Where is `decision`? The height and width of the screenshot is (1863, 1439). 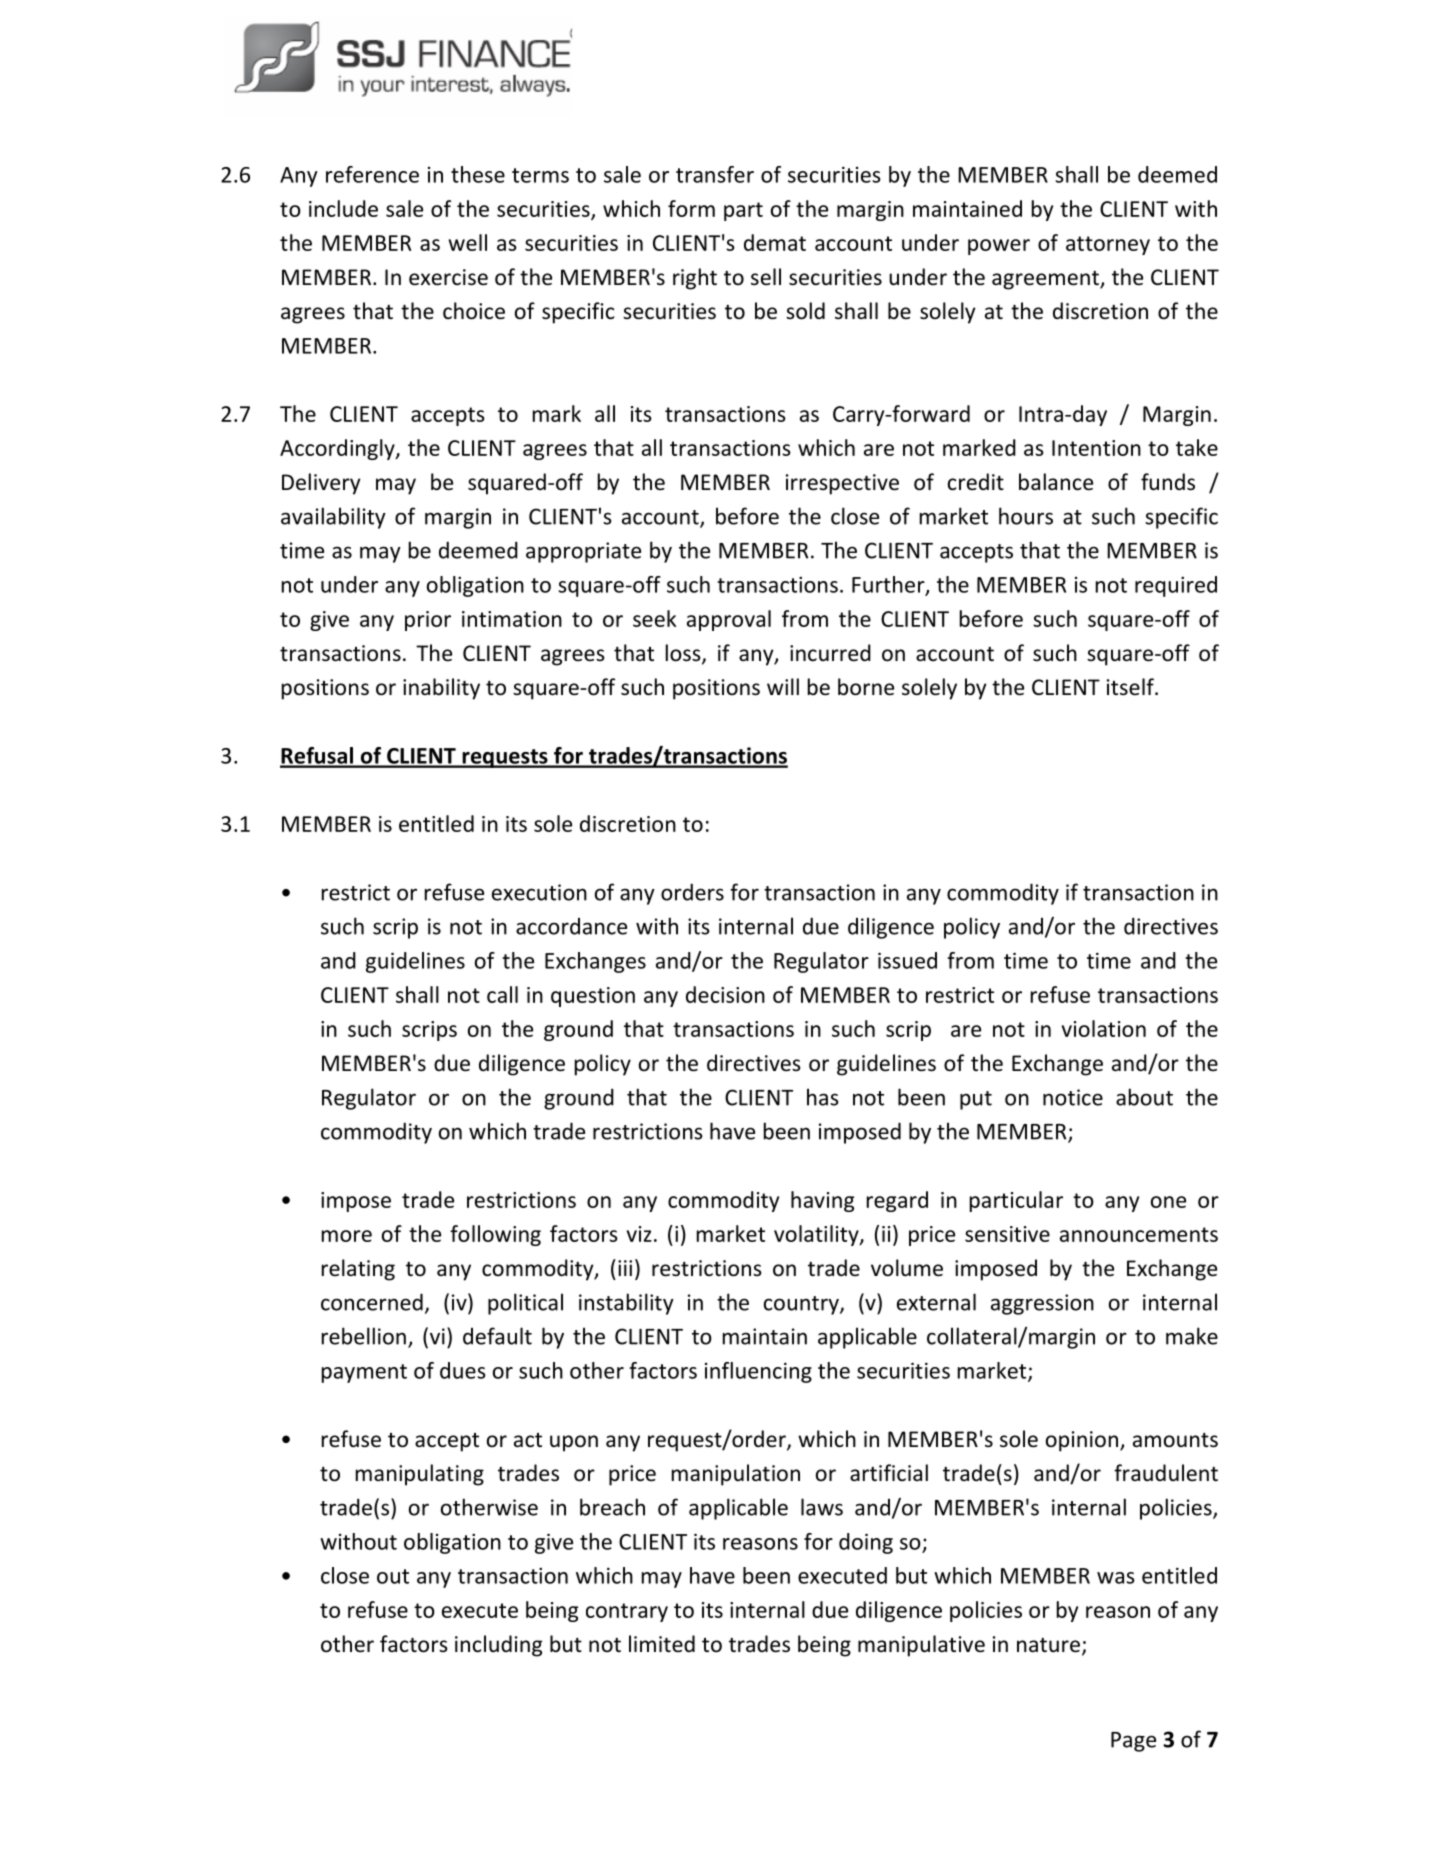
decision is located at coordinates (725, 994).
